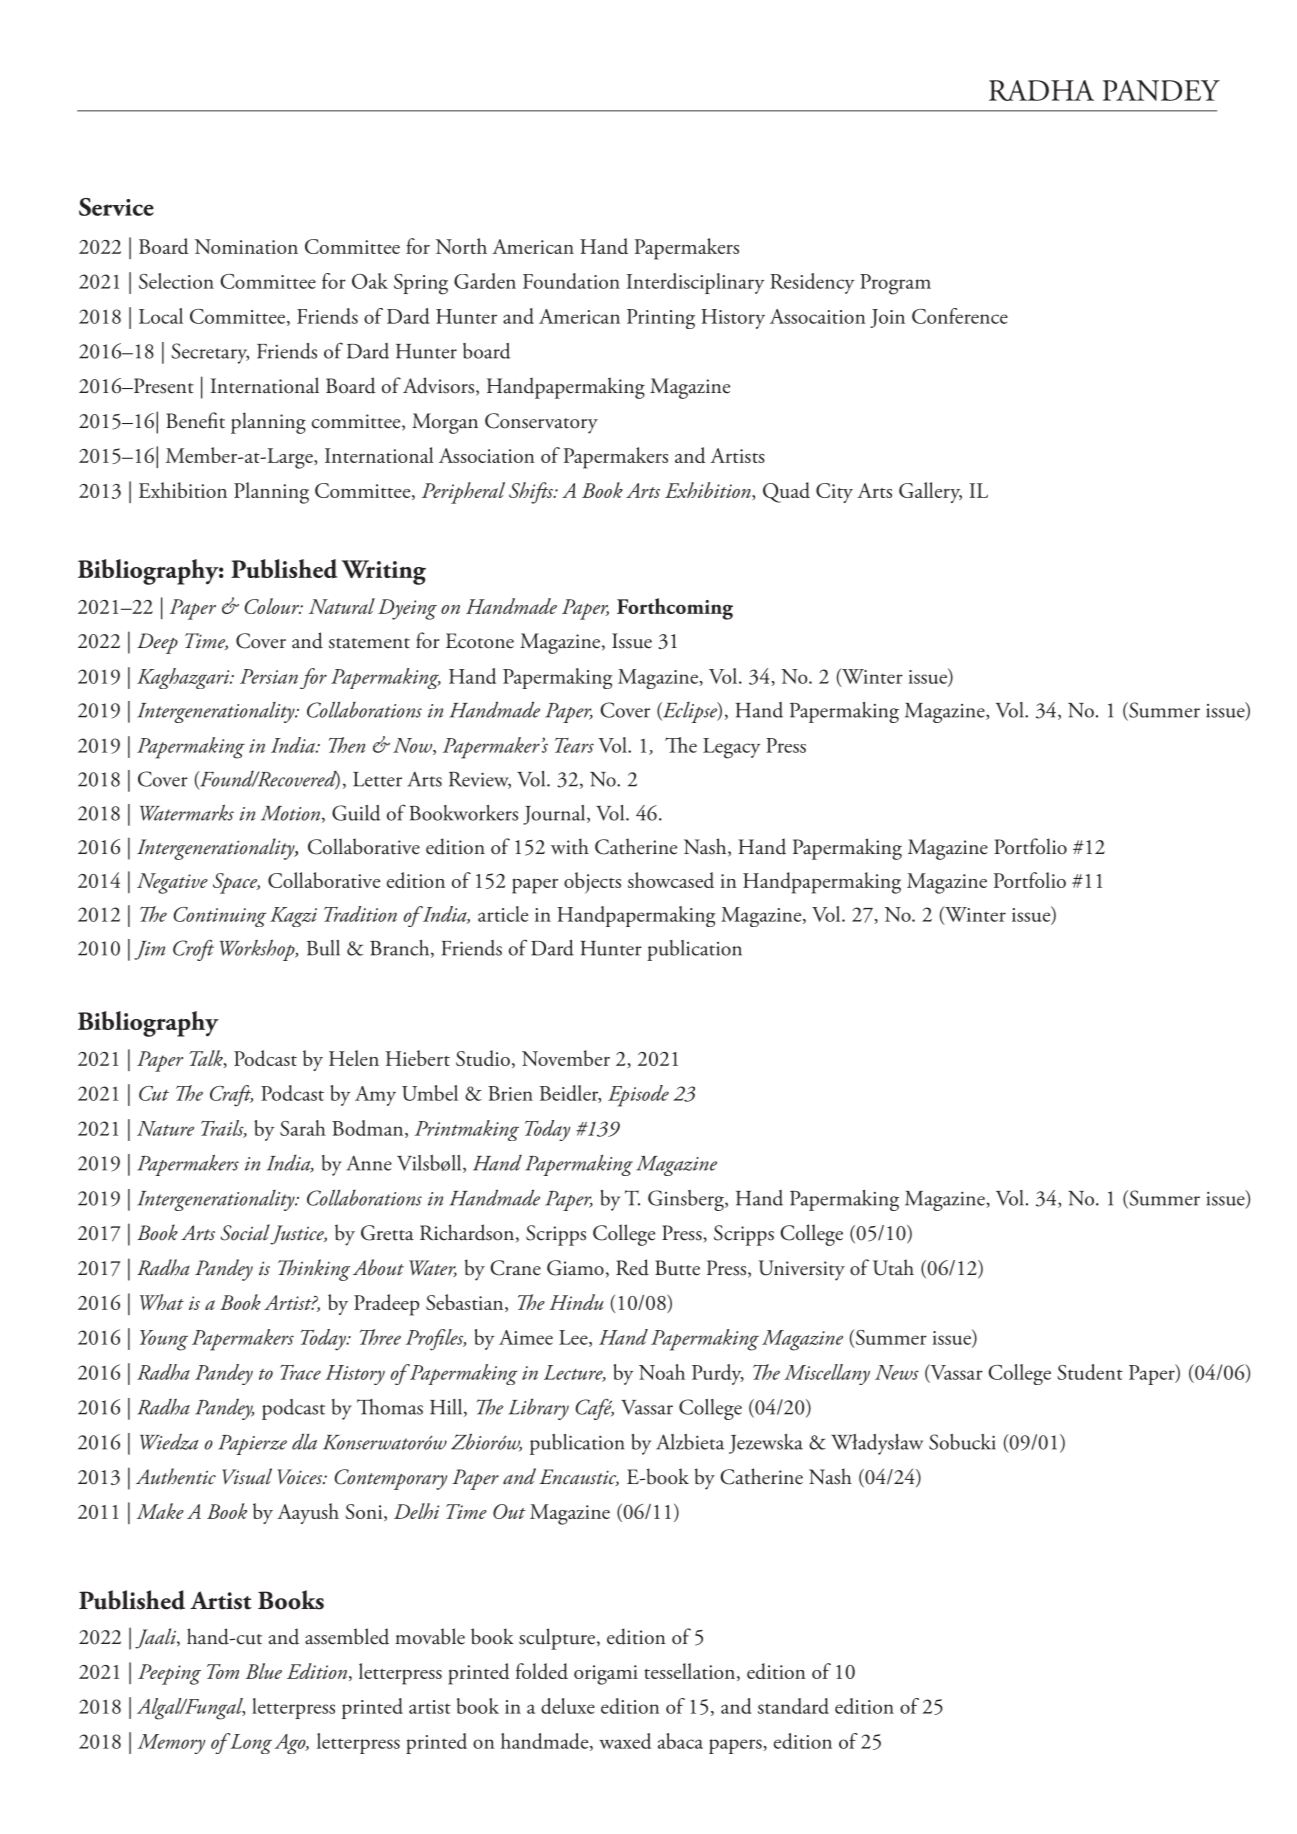  What do you see at coordinates (695, 283) in the image?
I see `Interdisciplinary` at bounding box center [695, 283].
